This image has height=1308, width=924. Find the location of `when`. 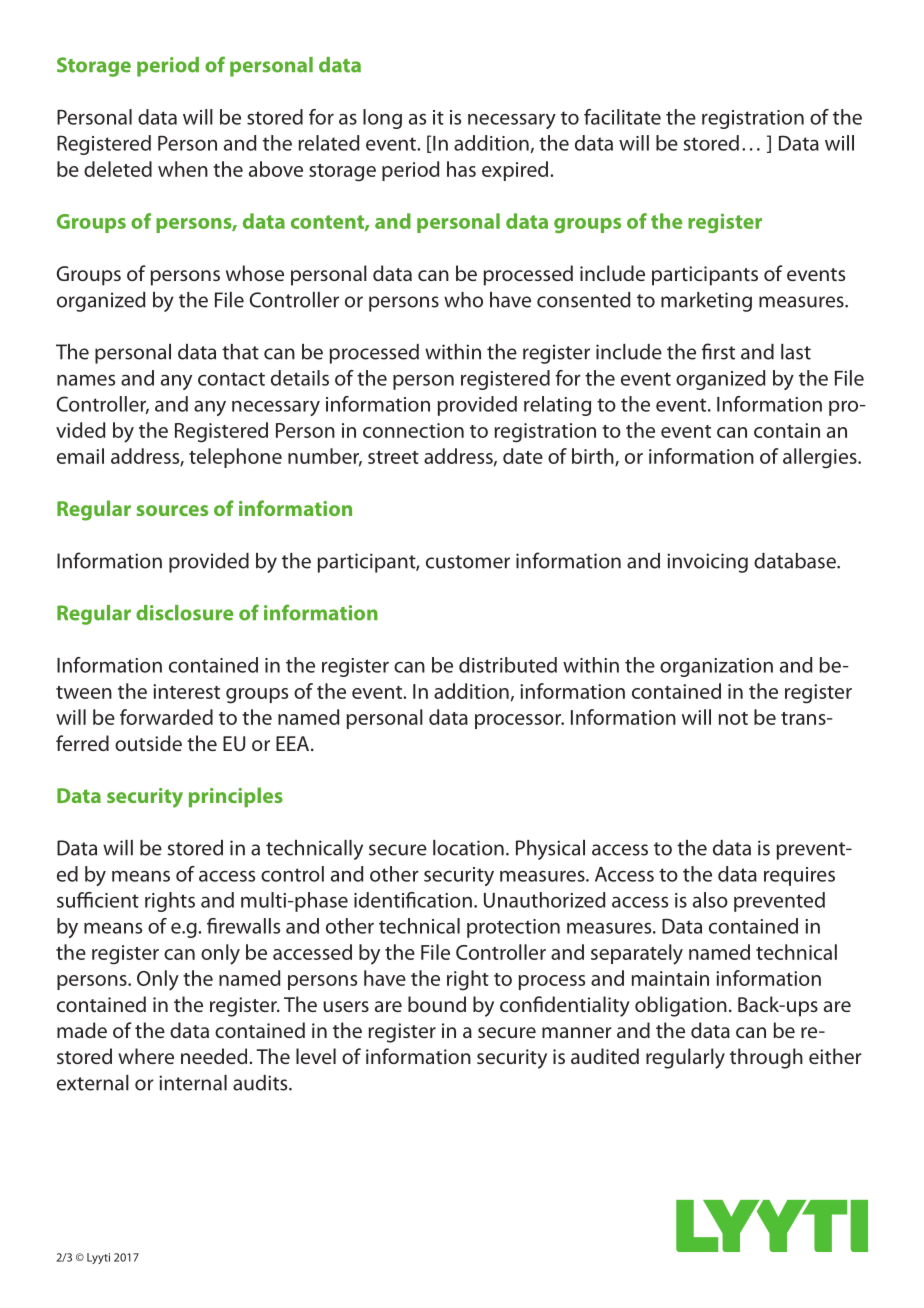

when is located at coordinates (183, 169).
